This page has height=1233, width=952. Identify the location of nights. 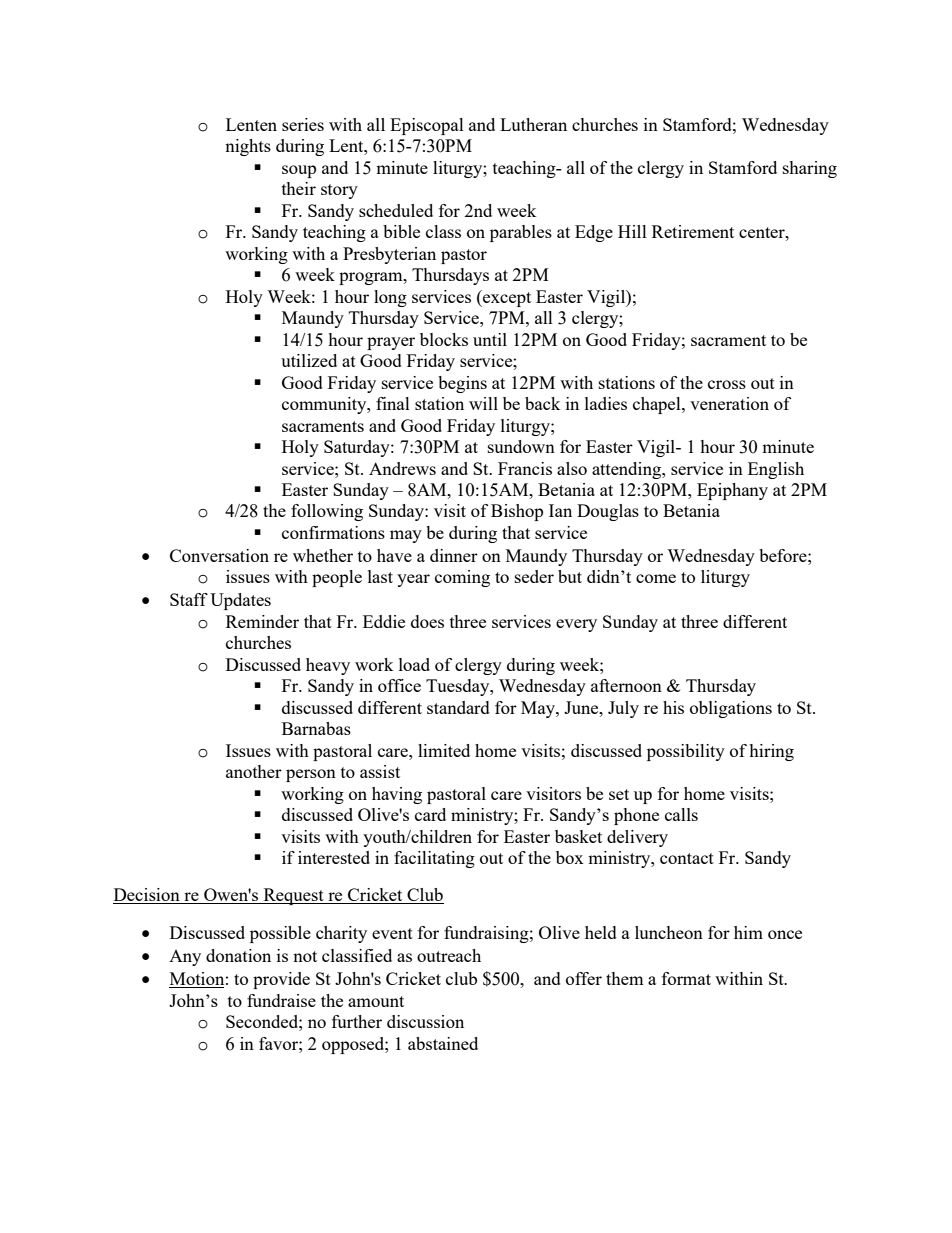
(248, 147).
